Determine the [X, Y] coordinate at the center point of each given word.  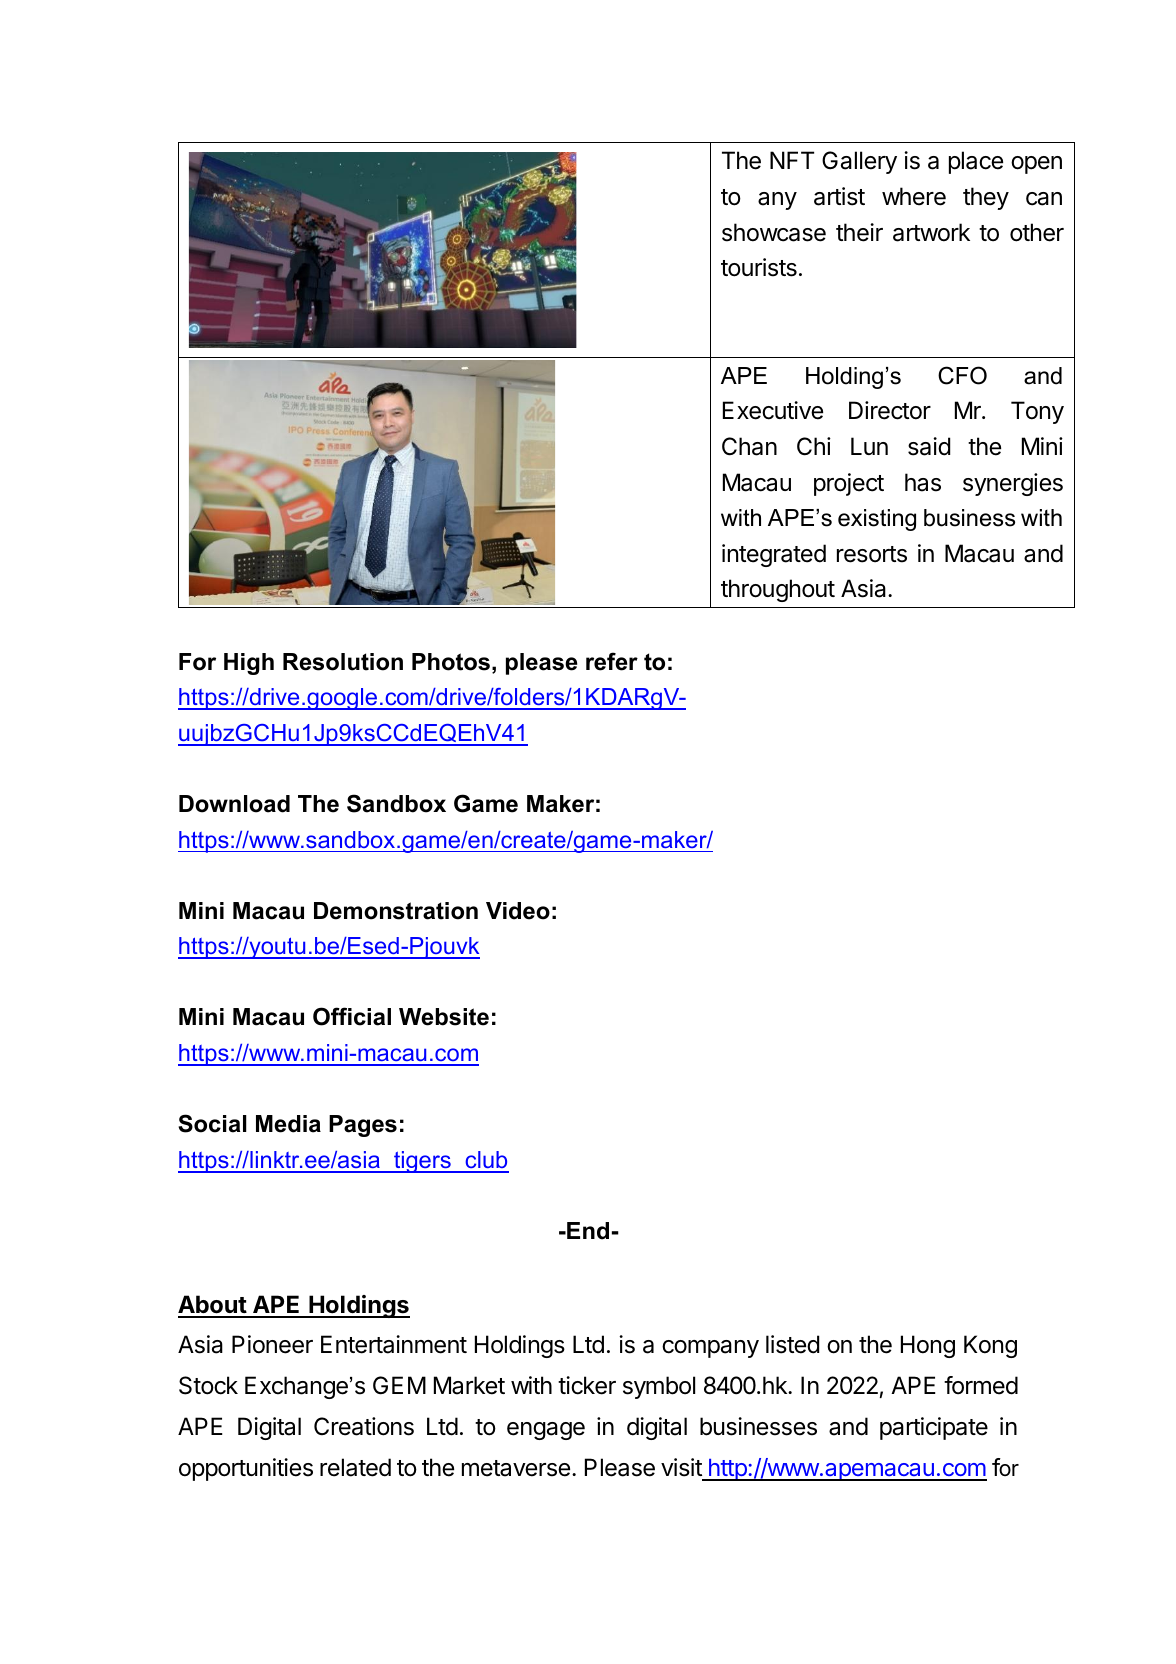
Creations [364, 1426]
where [914, 196]
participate [934, 1428]
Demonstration [396, 911]
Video [518, 911]
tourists [759, 267]
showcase [774, 232]
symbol [659, 1387]
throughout [778, 590]
